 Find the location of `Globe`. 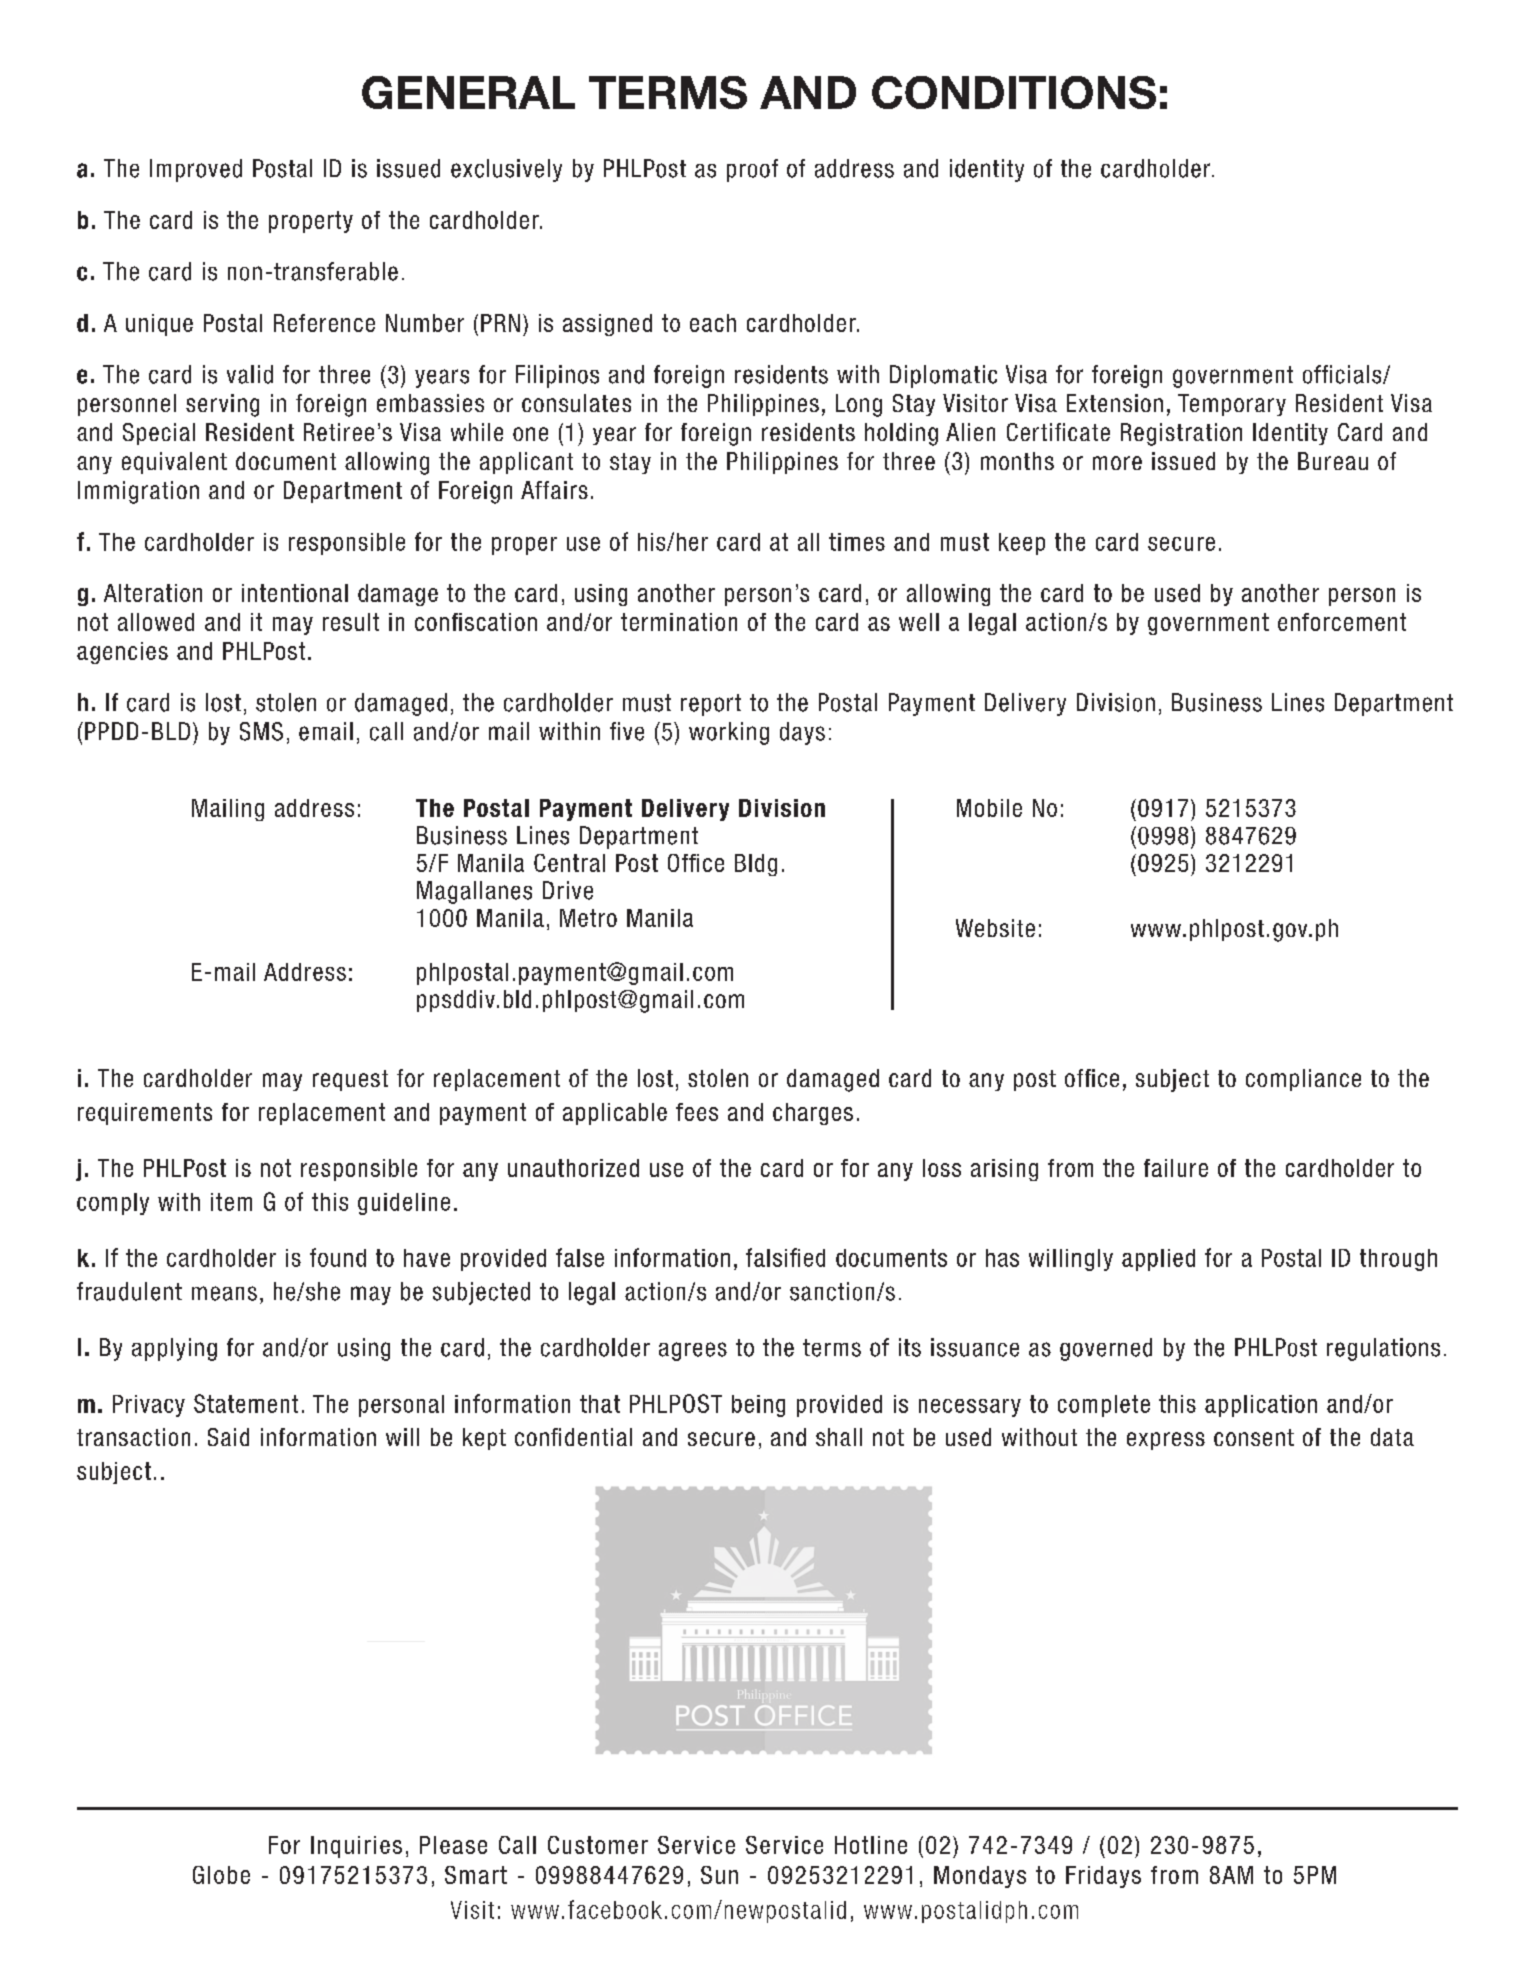

Globe is located at coordinates (221, 1875).
